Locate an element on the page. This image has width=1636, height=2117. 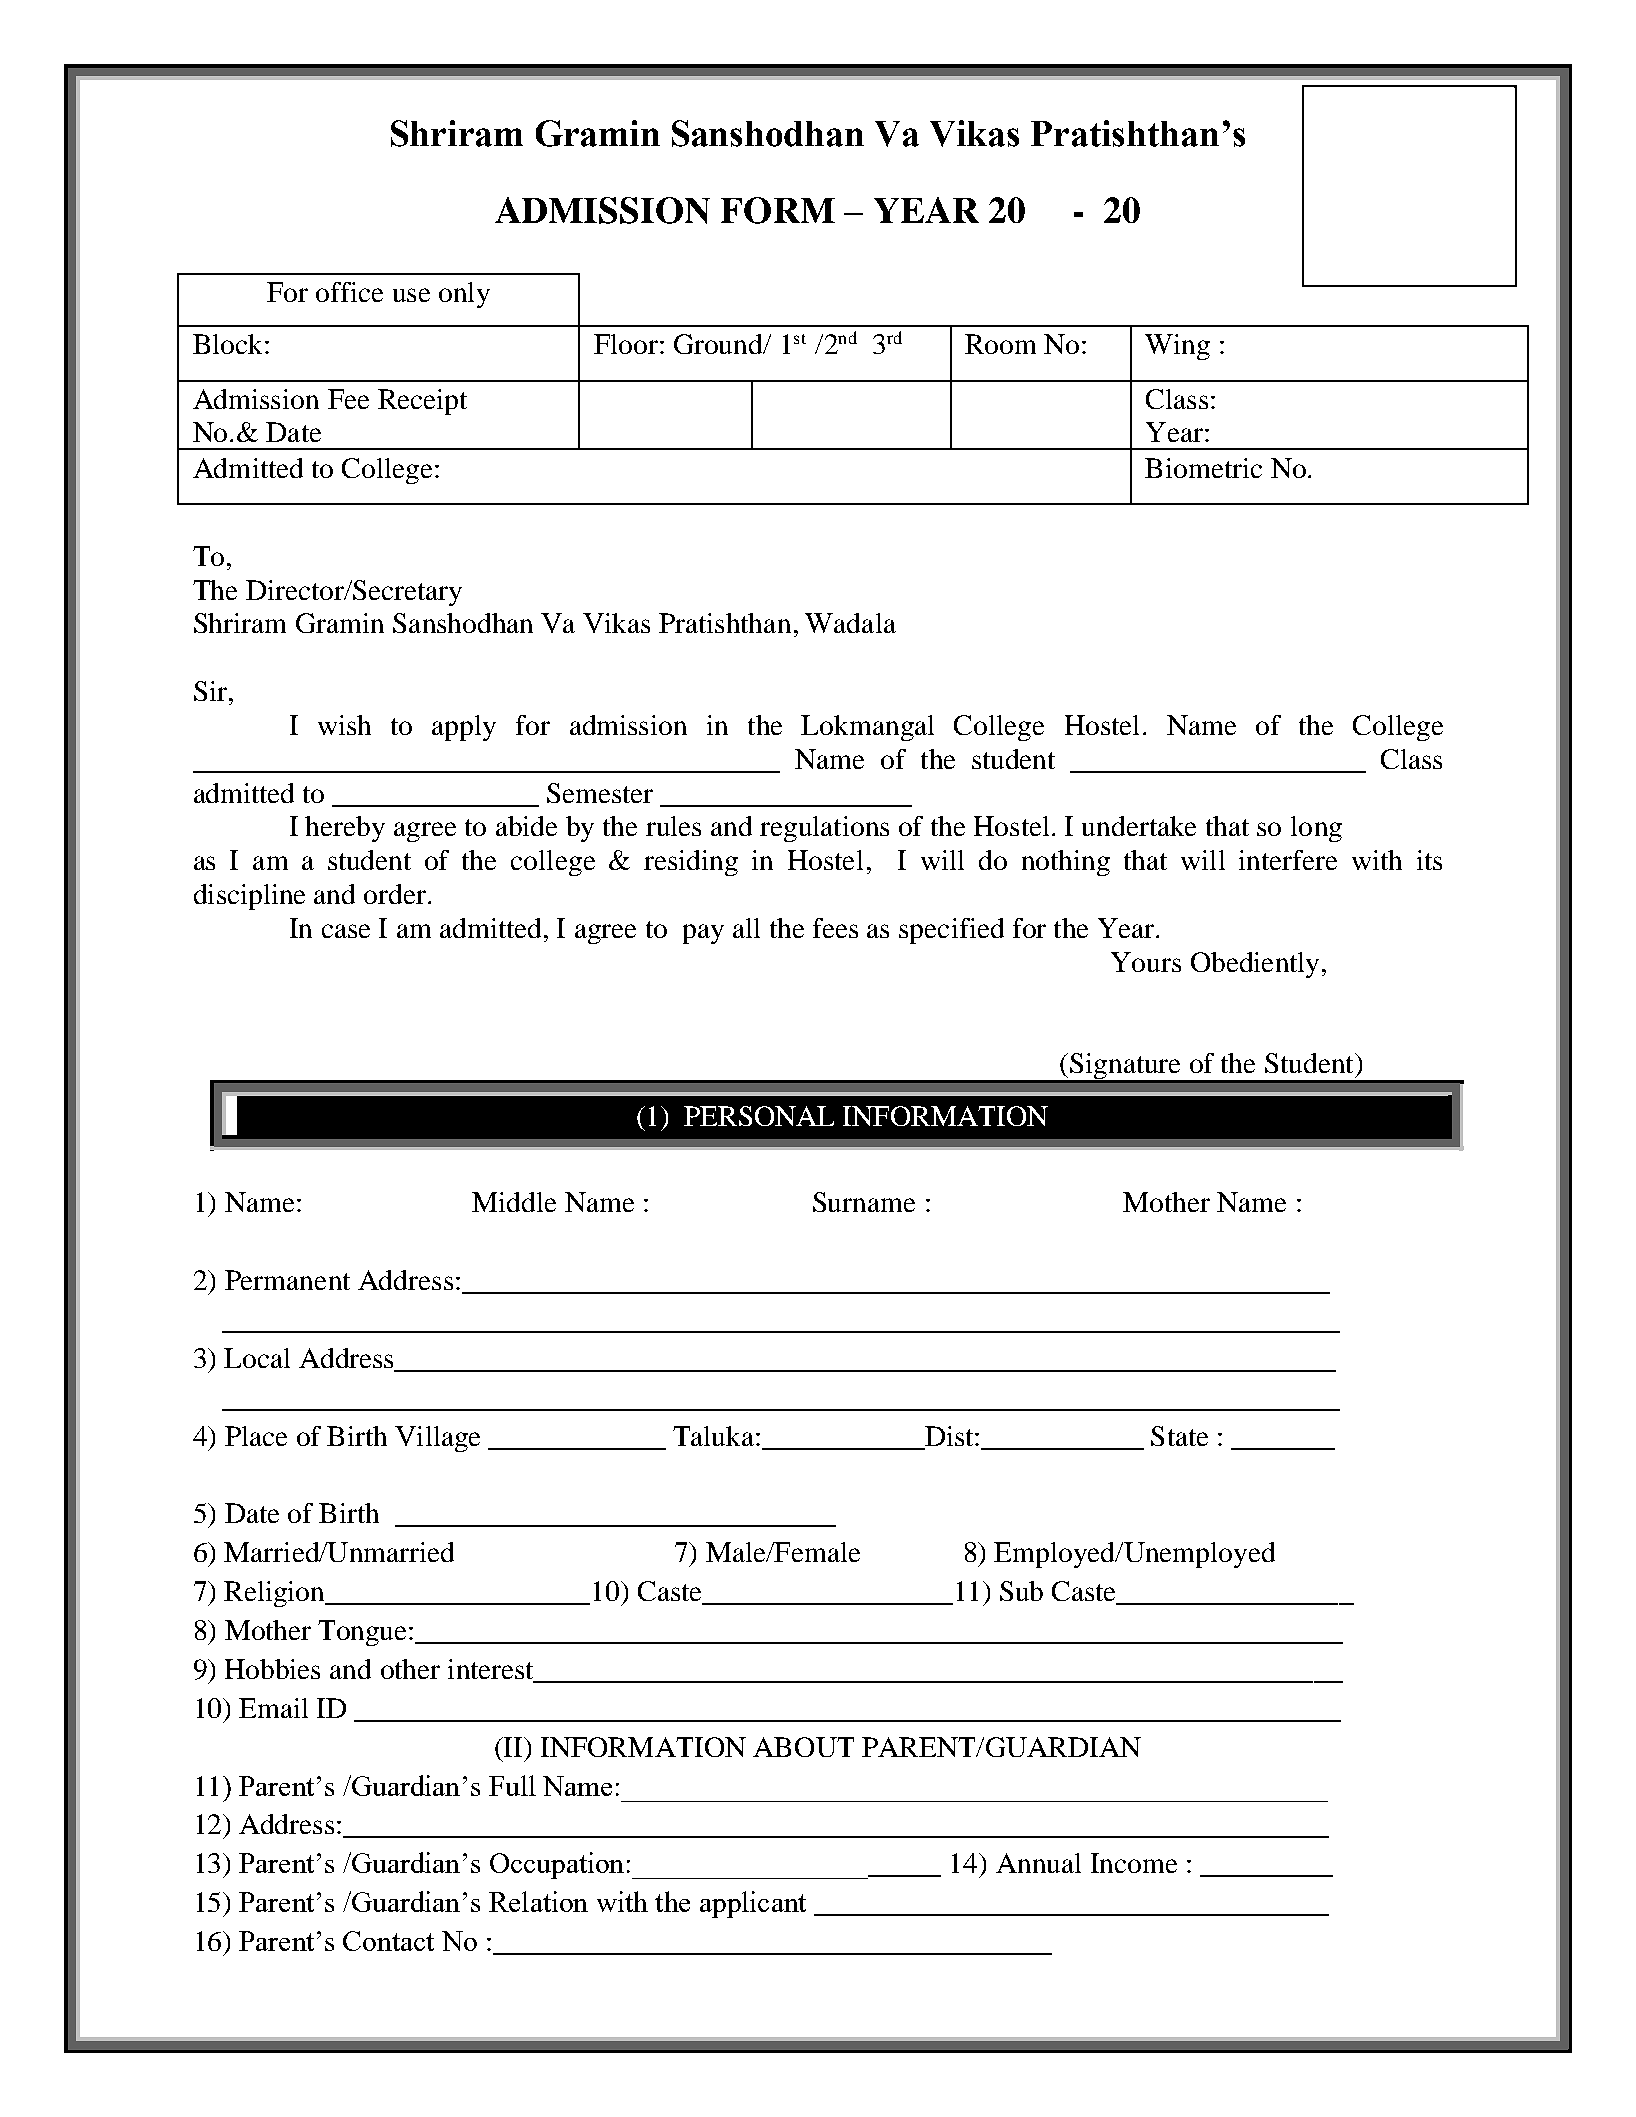
Contact is located at coordinates (388, 1941).
